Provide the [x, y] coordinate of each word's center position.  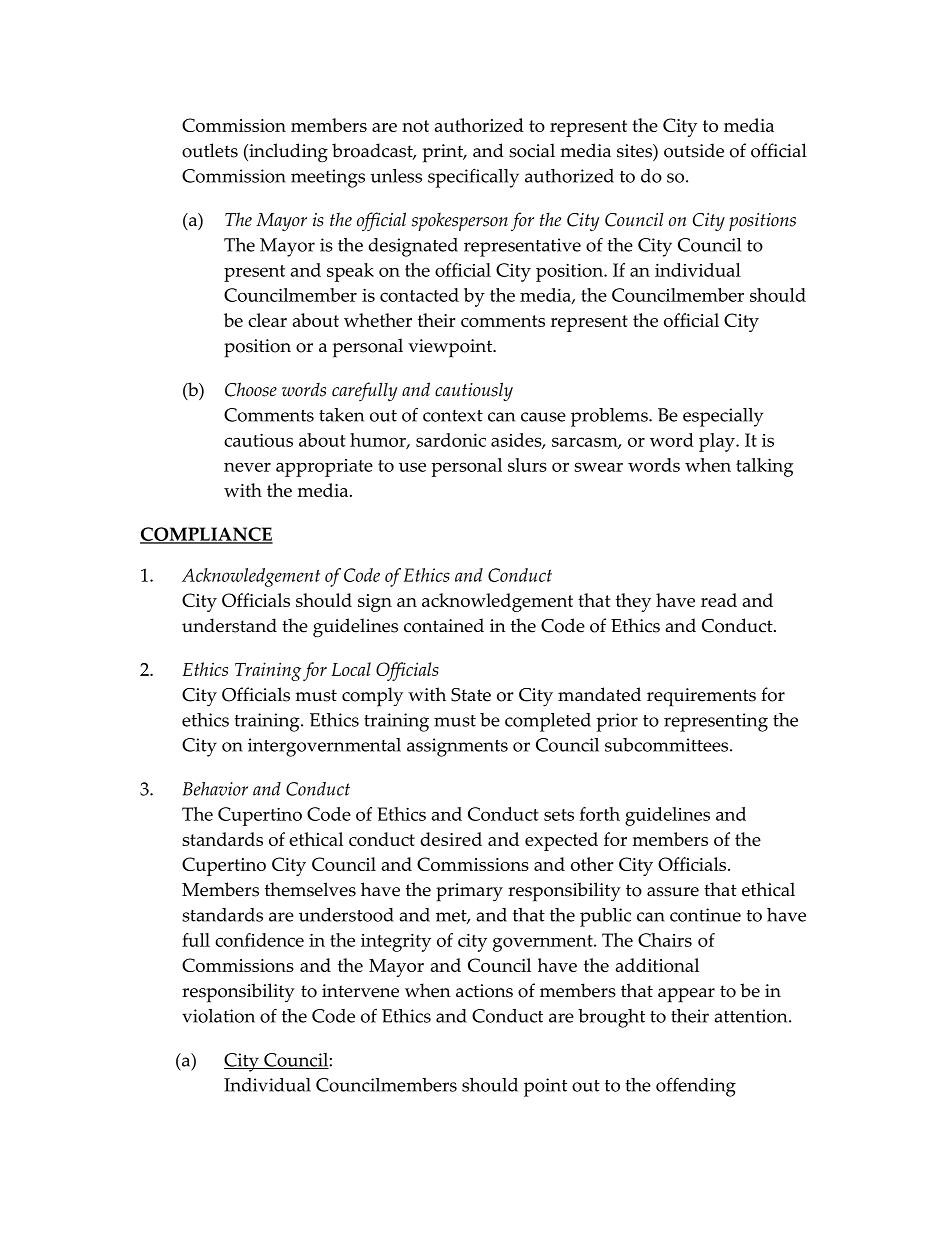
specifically [473, 178]
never [247, 467]
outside [694, 150]
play [718, 442]
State [471, 695]
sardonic [451, 440]
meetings [328, 178]
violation [218, 1016]
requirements [701, 697]
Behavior [215, 789]
